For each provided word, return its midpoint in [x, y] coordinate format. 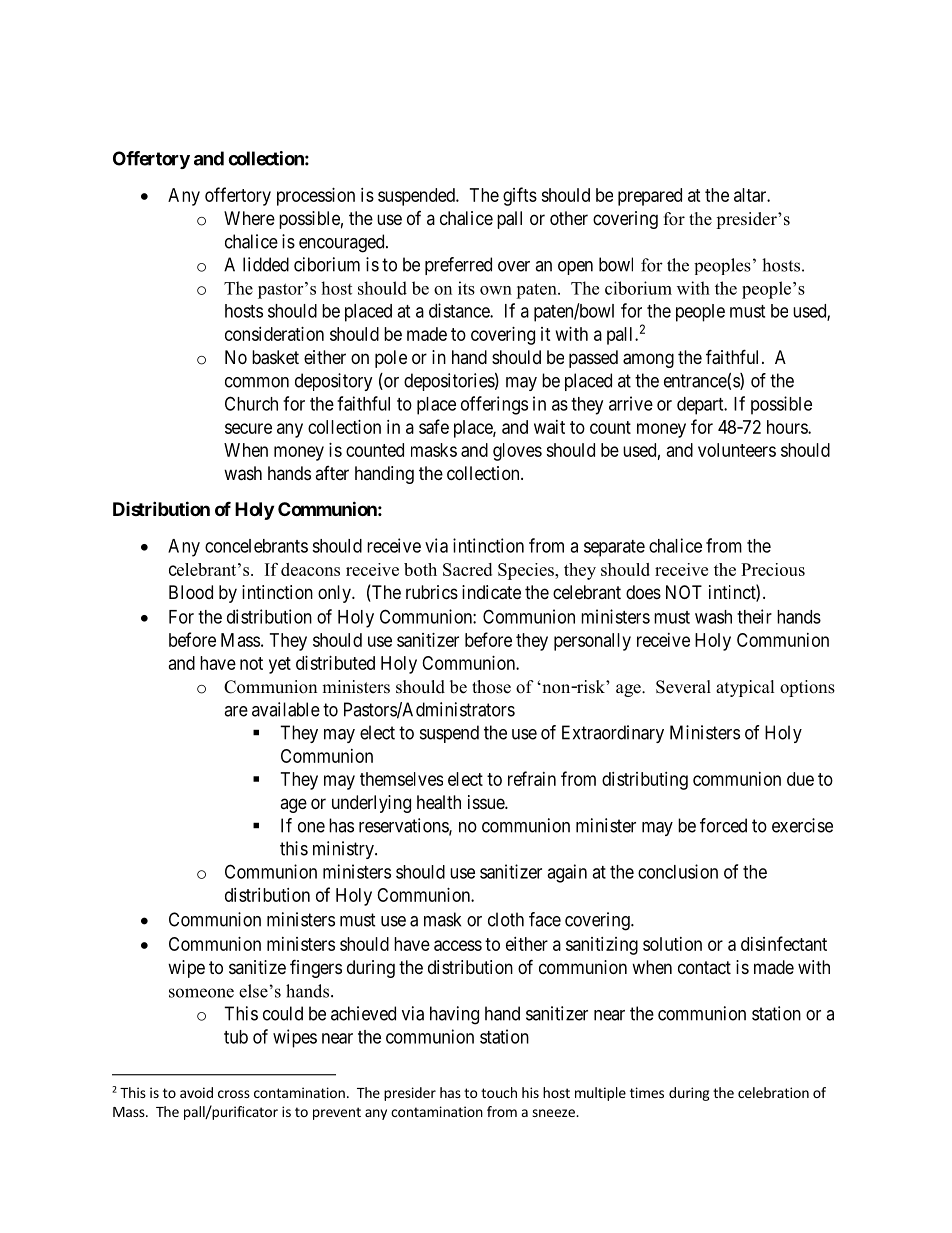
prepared [650, 197]
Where [249, 218]
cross [234, 1094]
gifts [520, 196]
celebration [773, 1092]
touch [499, 1092]
